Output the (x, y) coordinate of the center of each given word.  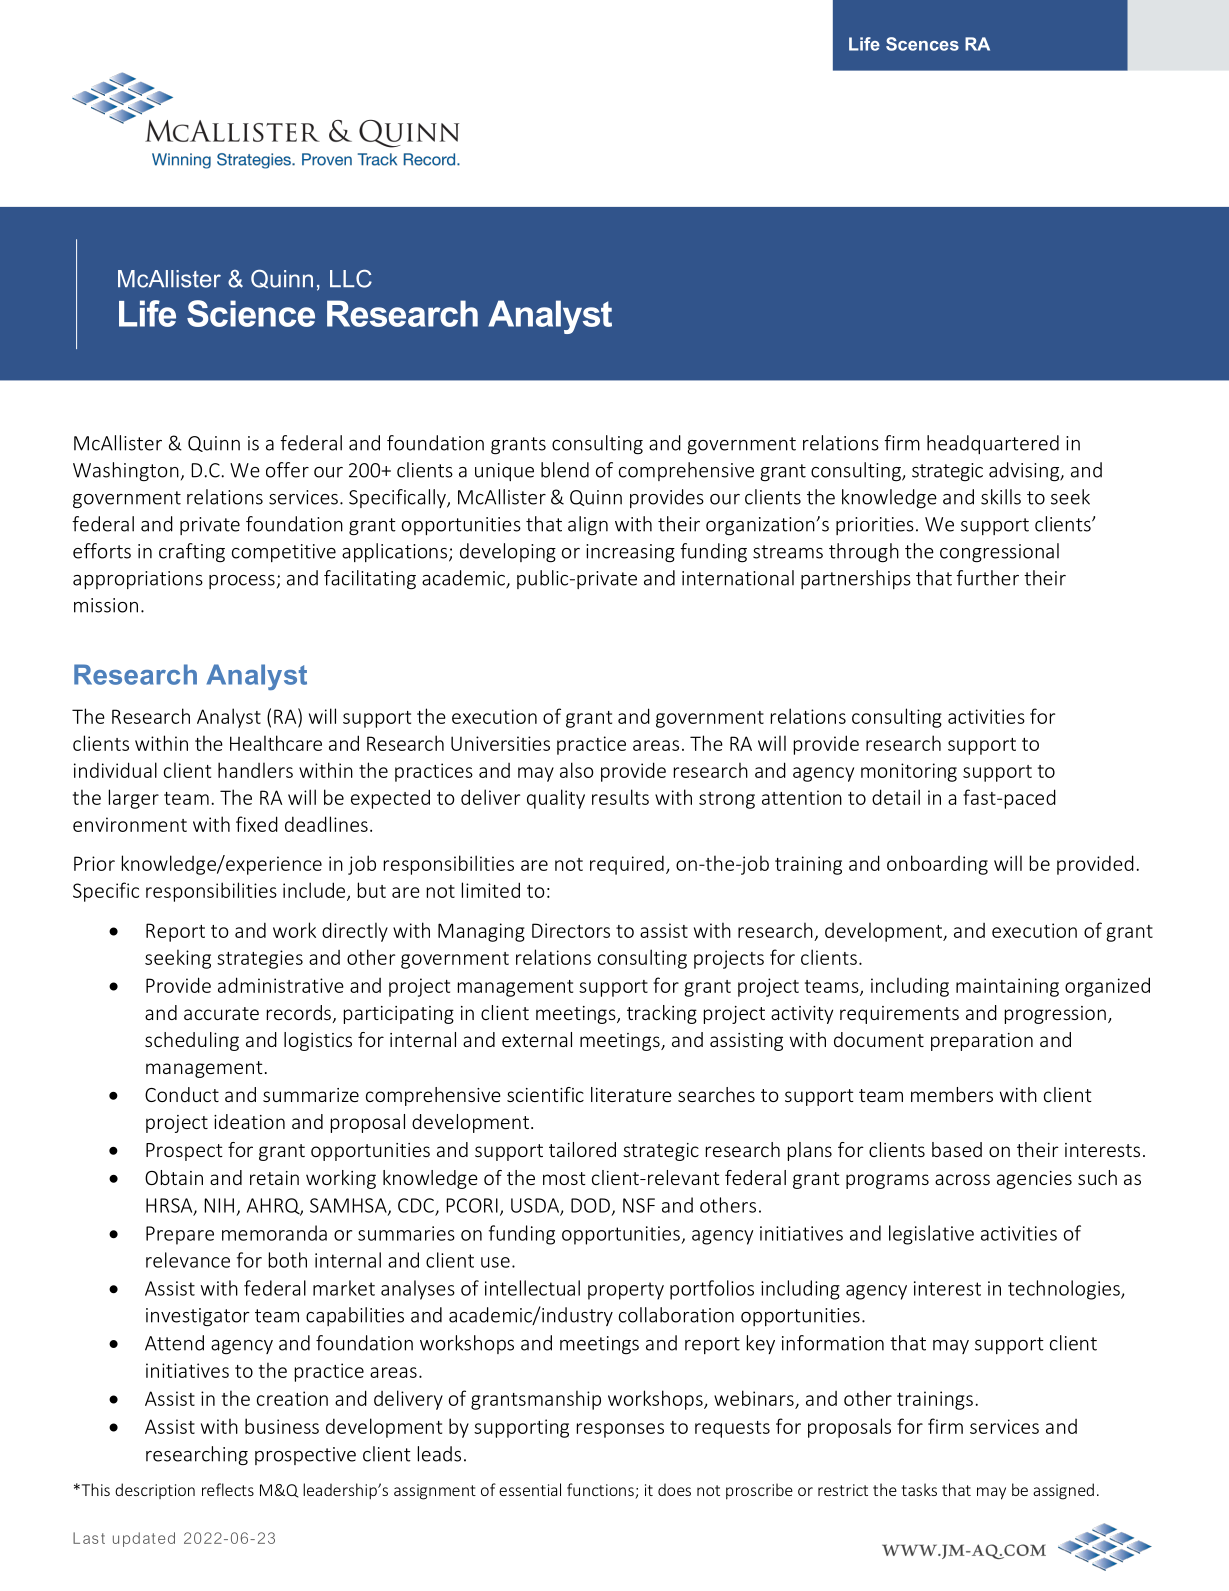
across (962, 1179)
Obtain (174, 1177)
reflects (228, 1489)
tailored (582, 1149)
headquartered (993, 444)
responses (620, 1430)
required (627, 865)
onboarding (937, 865)
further (987, 578)
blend (565, 470)
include (315, 891)
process (242, 582)
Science (251, 313)
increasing (630, 553)
